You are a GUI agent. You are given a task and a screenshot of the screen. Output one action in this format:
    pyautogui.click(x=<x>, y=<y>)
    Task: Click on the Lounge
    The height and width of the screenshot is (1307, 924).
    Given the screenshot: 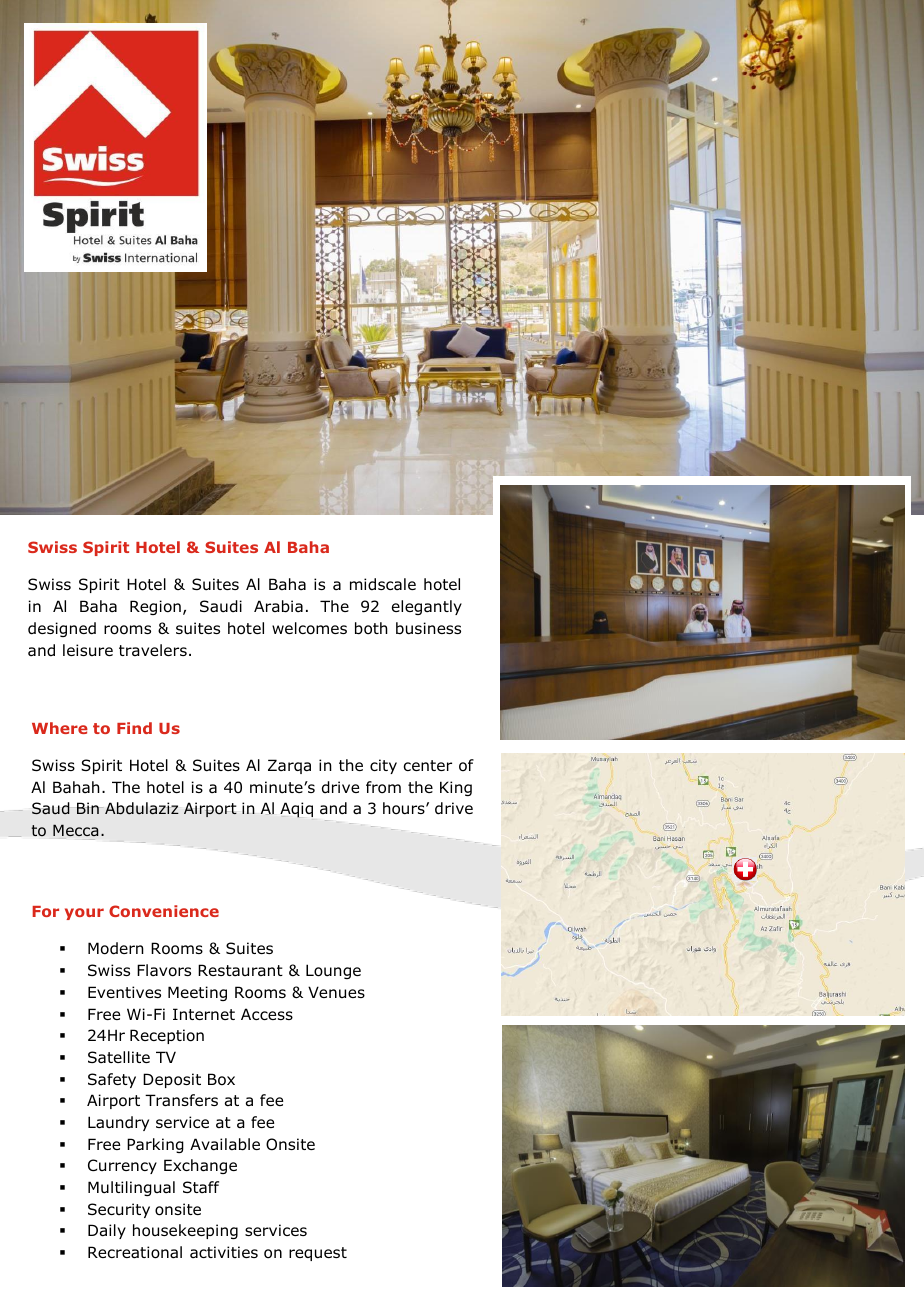 What is the action you would take?
    pyautogui.click(x=333, y=971)
